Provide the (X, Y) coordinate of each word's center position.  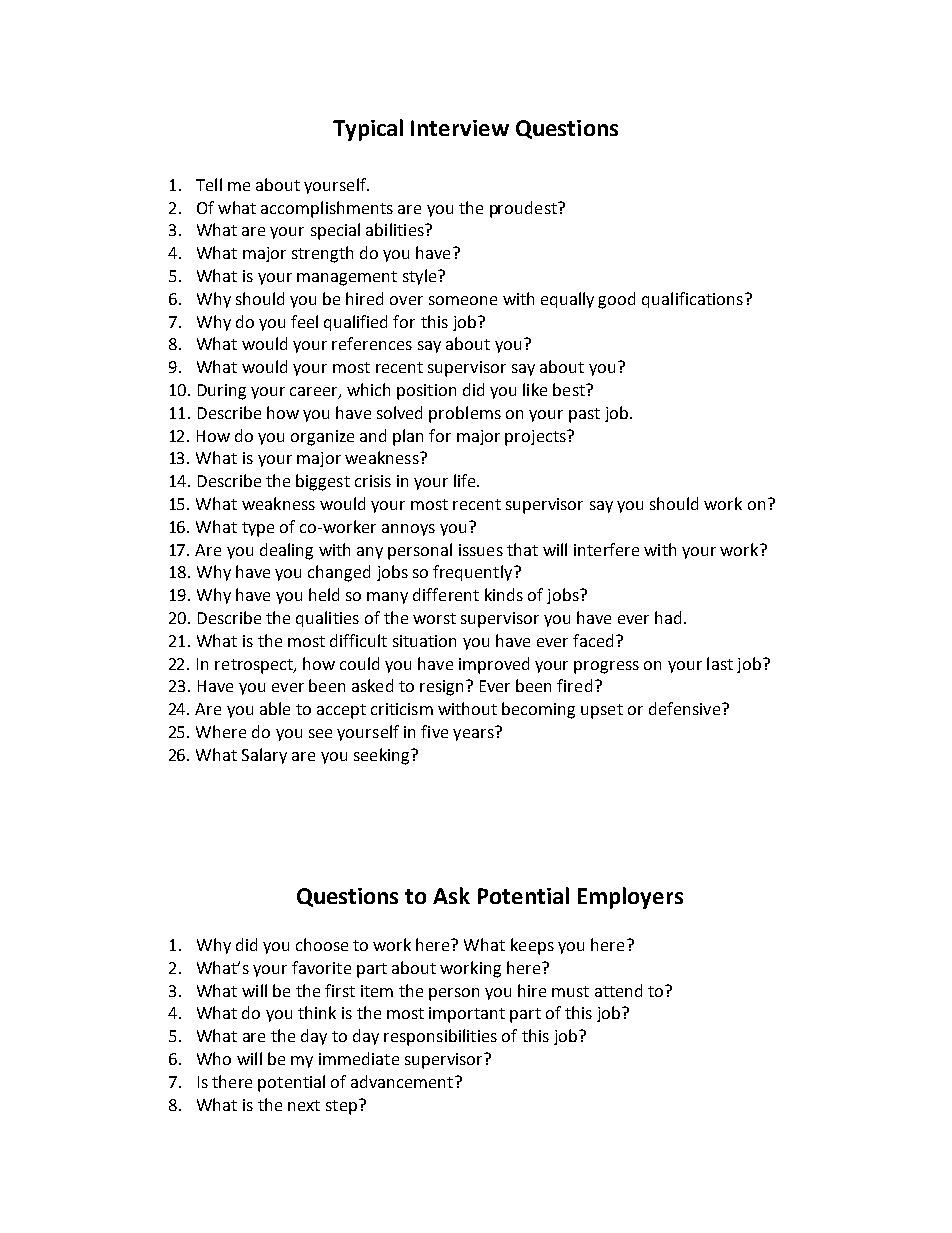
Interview (460, 128)
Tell (209, 184)
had (668, 617)
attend (618, 990)
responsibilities (440, 1037)
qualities (327, 619)
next (304, 1105)
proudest (524, 209)
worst (434, 618)
